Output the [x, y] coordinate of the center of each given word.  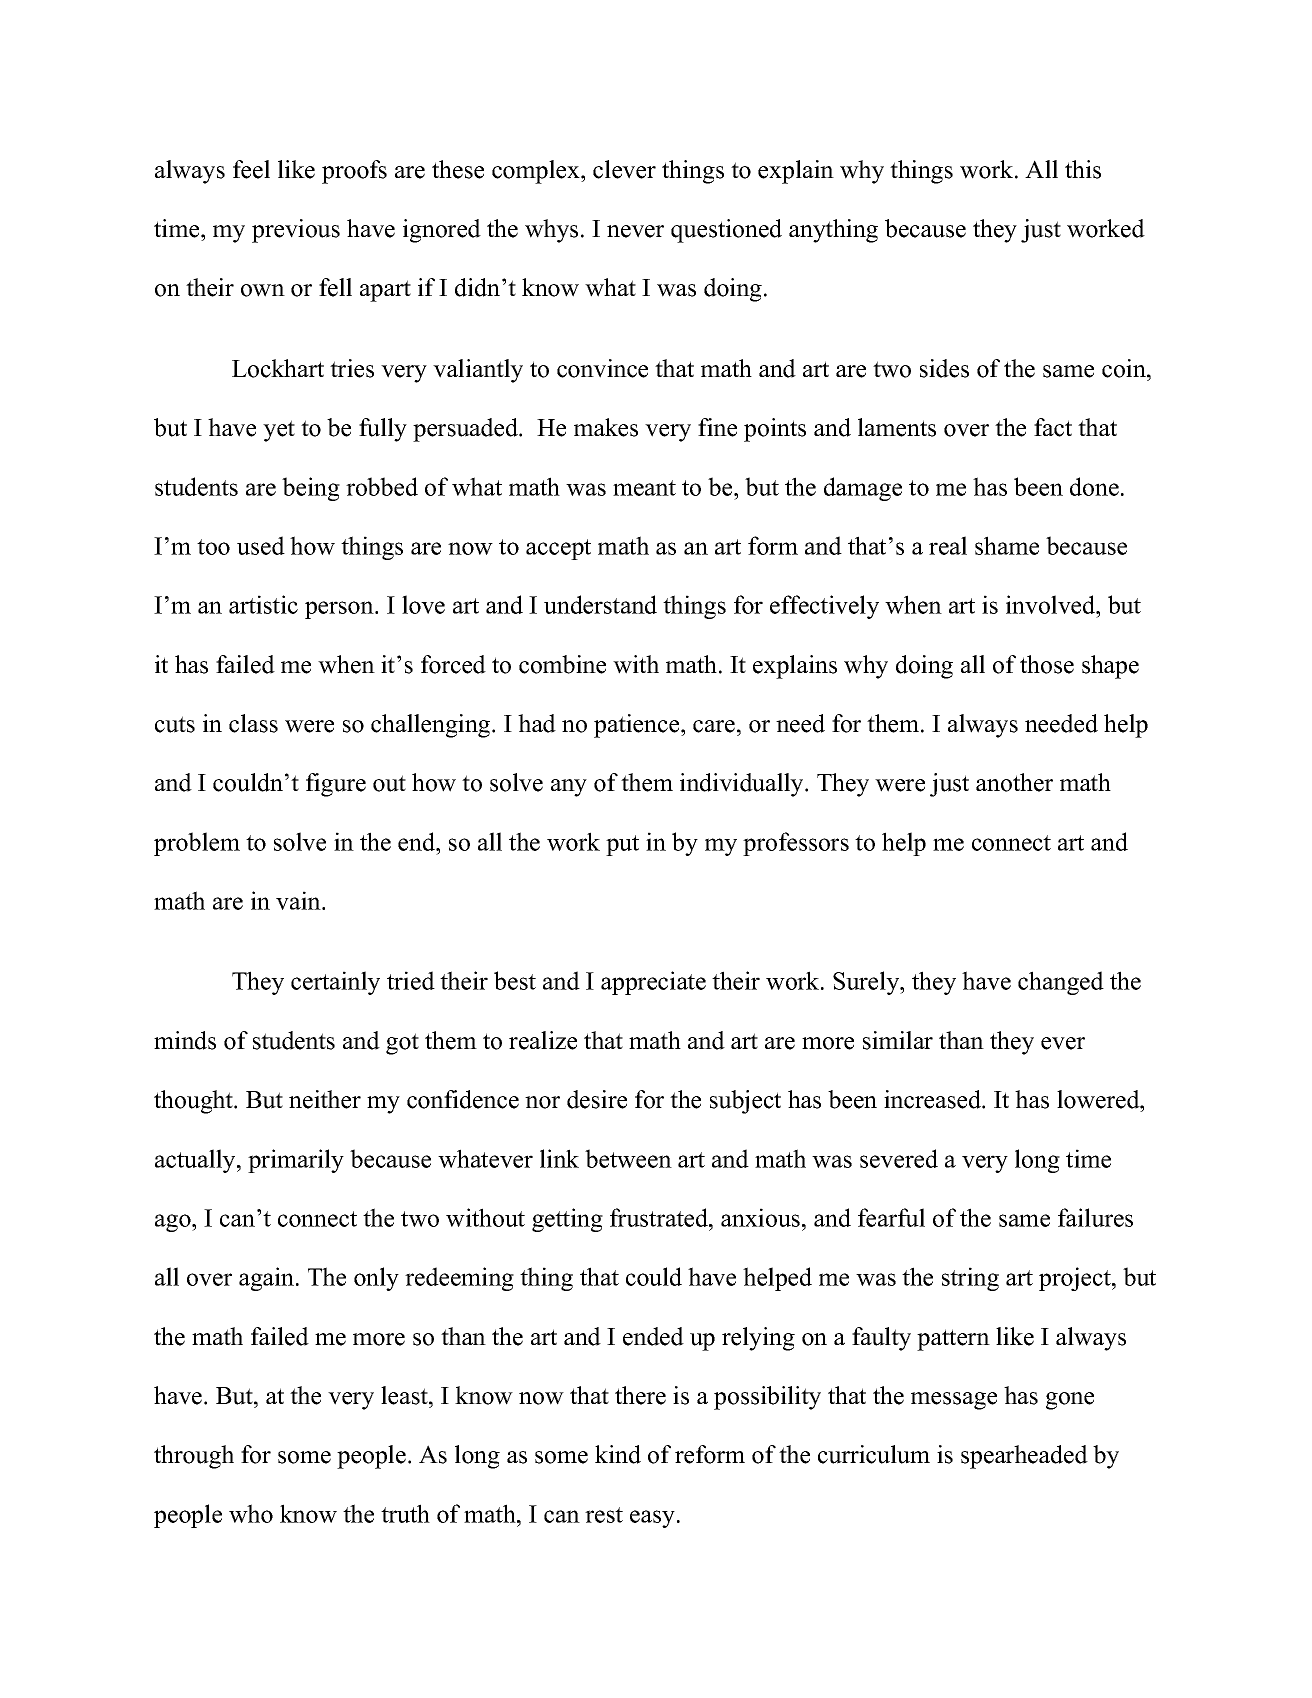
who [251, 1513]
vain [299, 900]
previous [296, 231]
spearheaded [1024, 1457]
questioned [726, 231]
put [622, 845]
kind [618, 1454]
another [1014, 782]
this [1083, 169]
